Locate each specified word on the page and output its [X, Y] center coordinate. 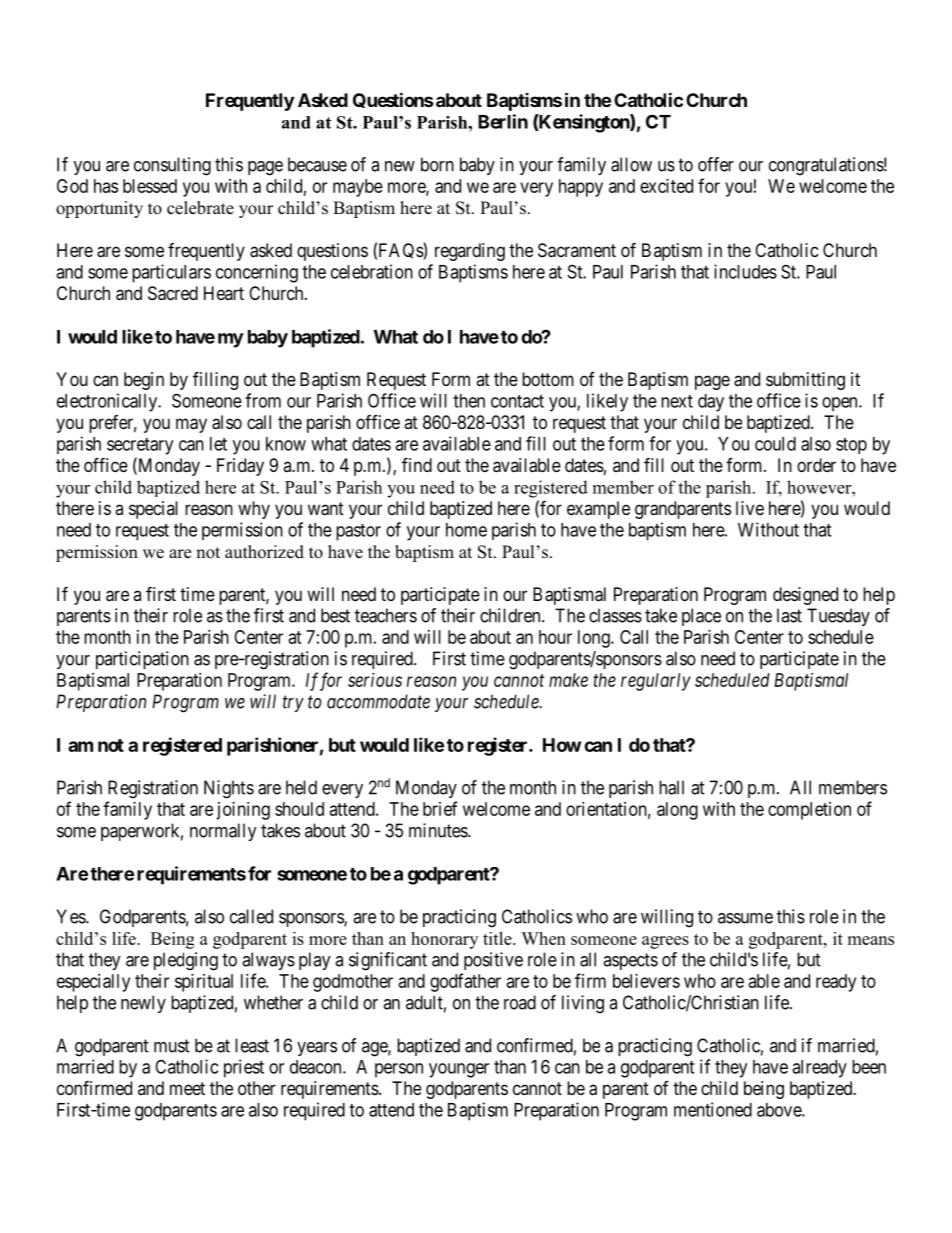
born [437, 164]
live [750, 508]
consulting [172, 166]
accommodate [378, 701]
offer [716, 164]
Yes [72, 916]
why [254, 510]
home [466, 530]
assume [745, 918]
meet [187, 1088]
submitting [805, 381]
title [498, 938]
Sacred [173, 293]
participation [142, 660]
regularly [656, 682]
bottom [548, 379]
